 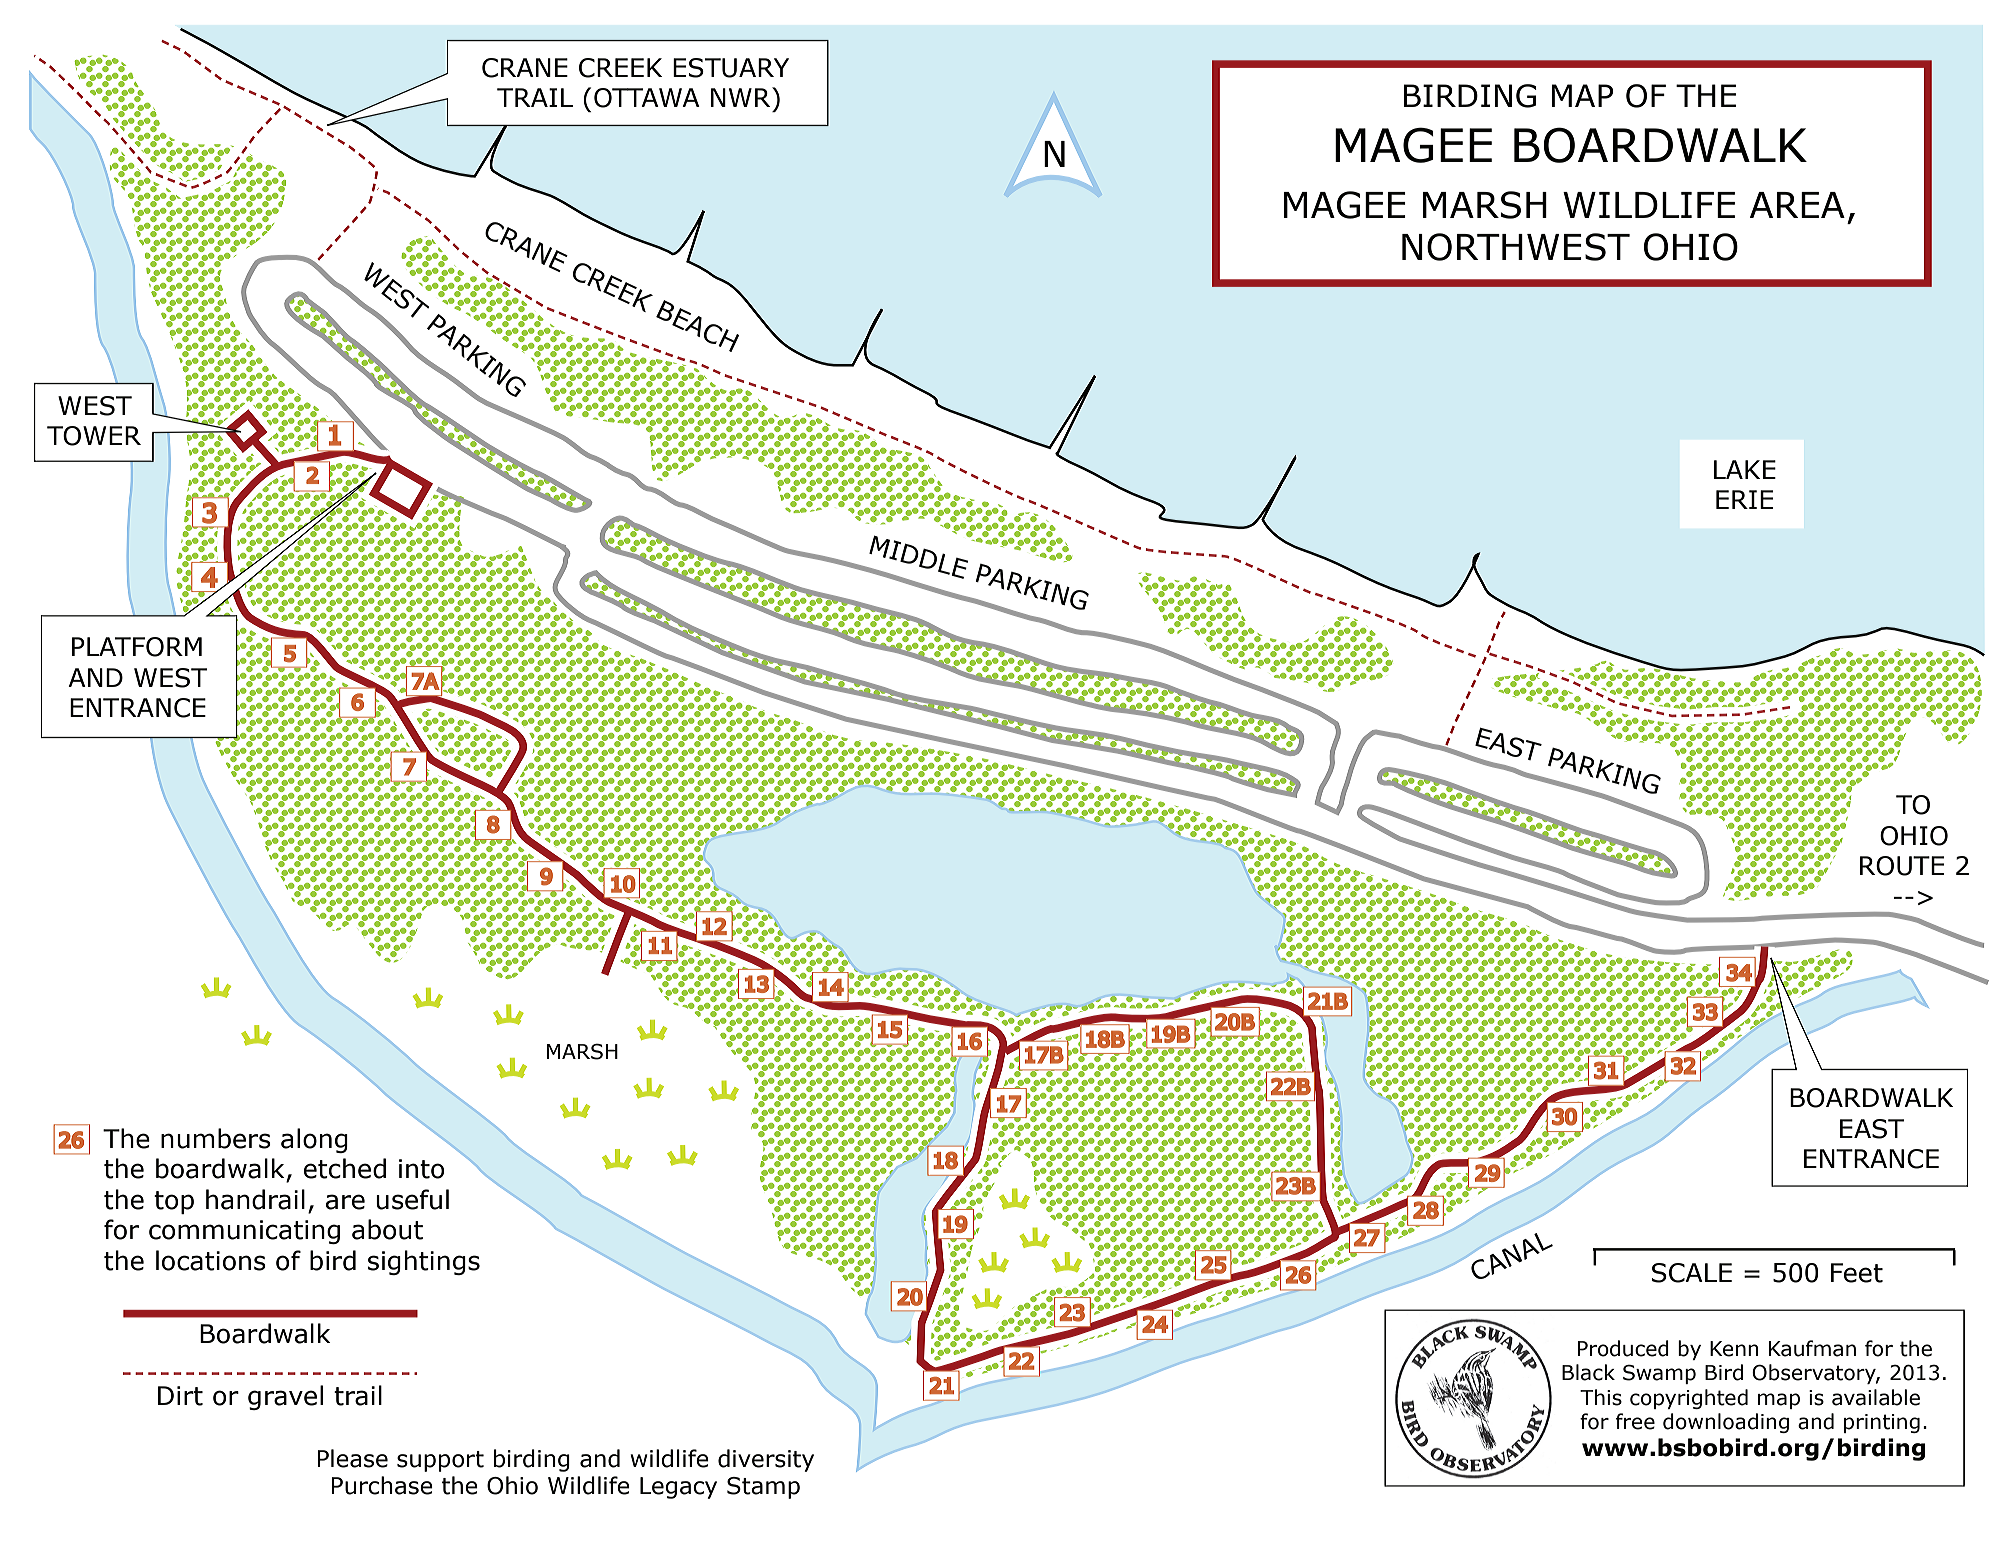 I want to click on SCALE, so click(x=1692, y=1273).
